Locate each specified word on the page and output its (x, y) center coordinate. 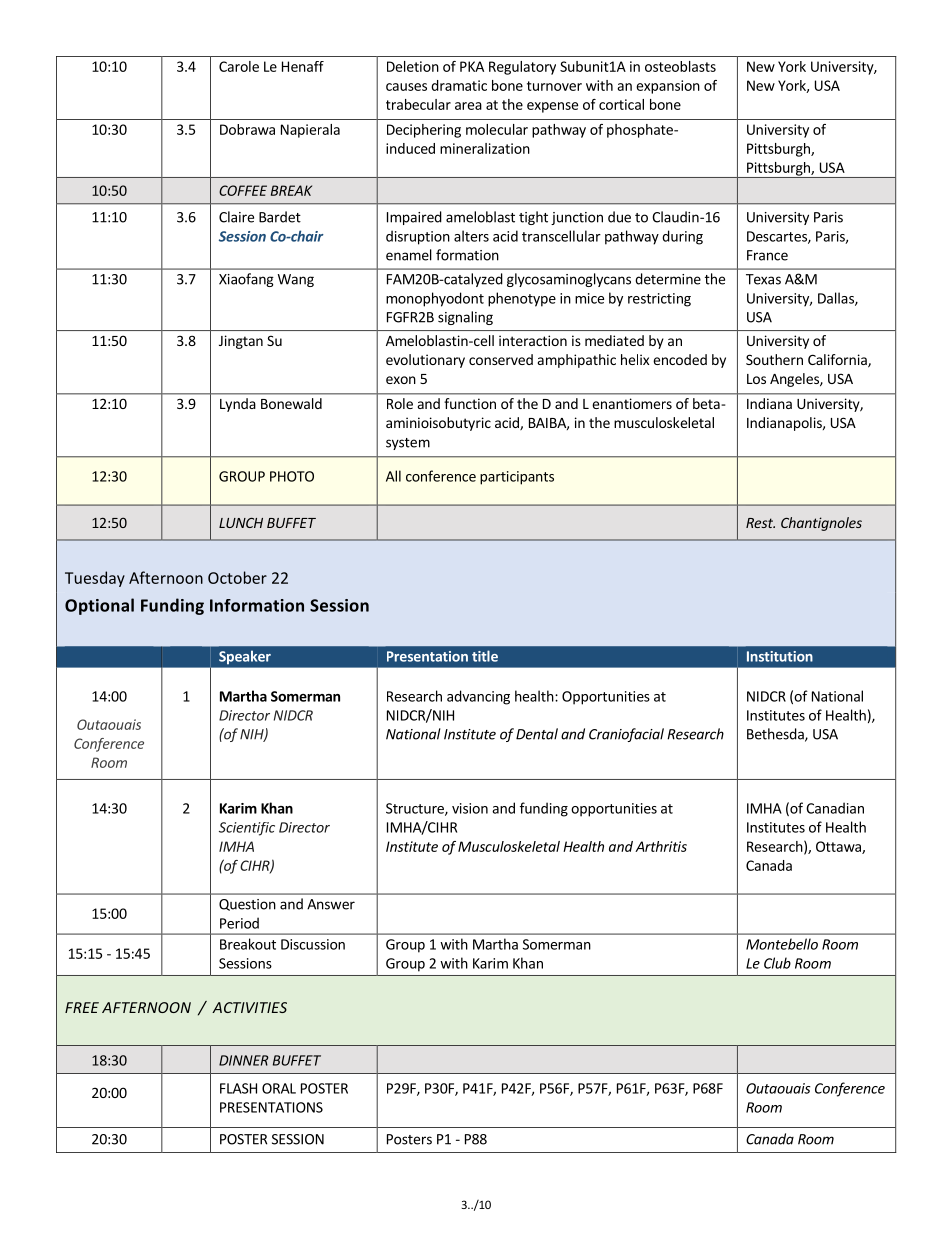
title (485, 656)
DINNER (244, 1060)
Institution (780, 656)
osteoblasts (680, 66)
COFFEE (243, 190)
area (468, 106)
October (237, 577)
